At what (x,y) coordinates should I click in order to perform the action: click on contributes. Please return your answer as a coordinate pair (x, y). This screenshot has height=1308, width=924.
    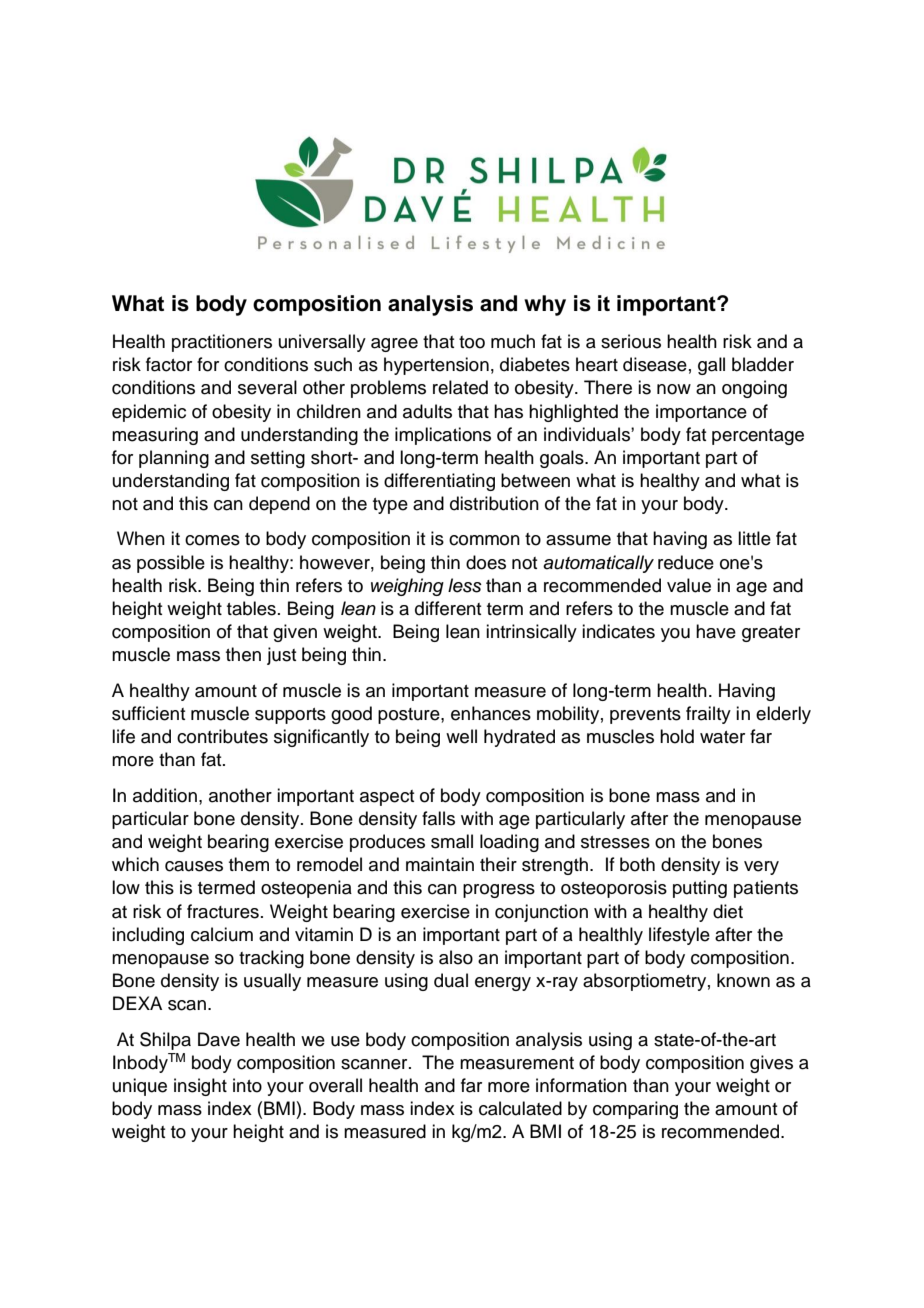
    Looking at the image, I should click on (222, 736).
